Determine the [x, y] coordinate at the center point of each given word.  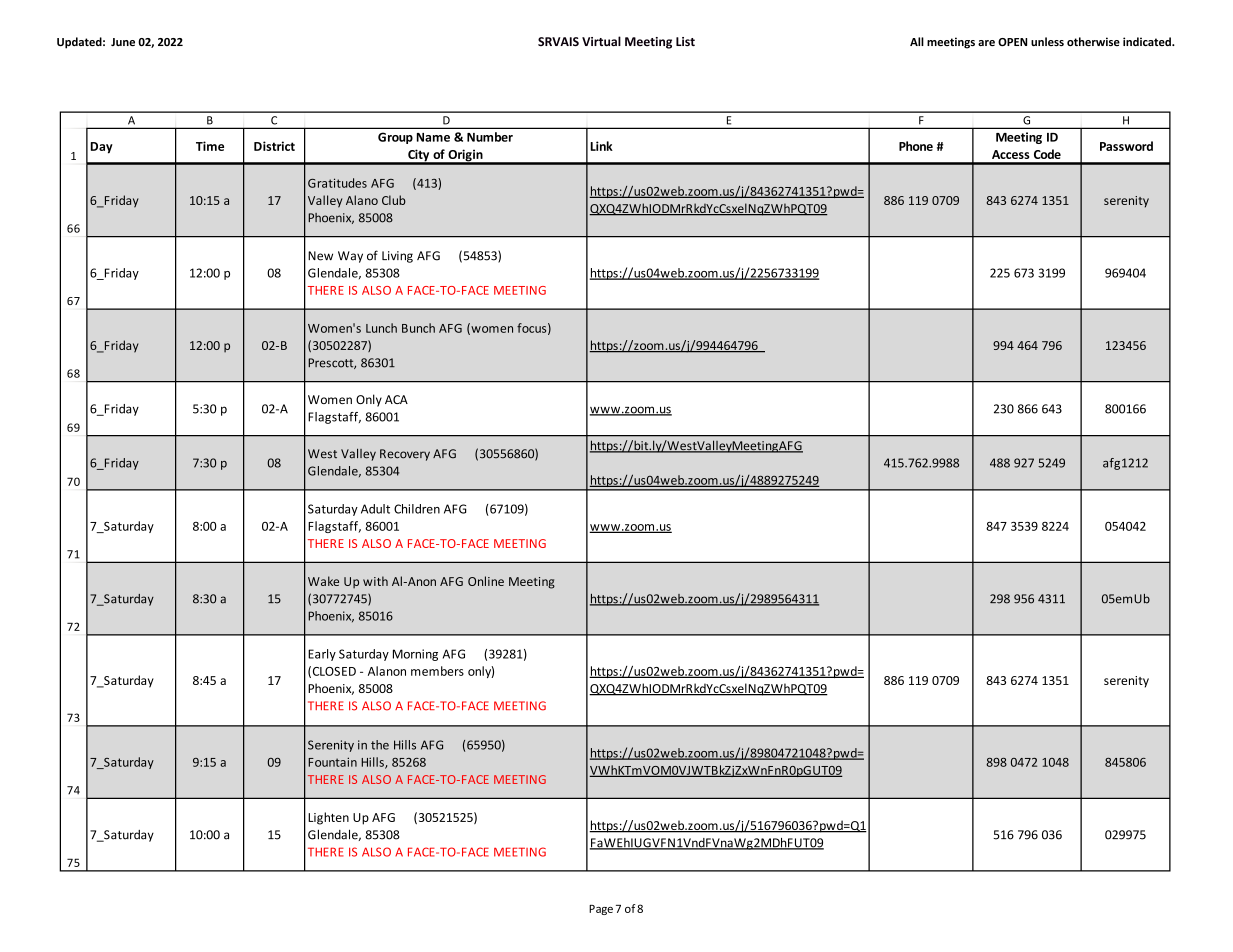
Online [486, 581]
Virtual [601, 41]
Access [1010, 154]
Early [322, 655]
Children [417, 509]
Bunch [418, 328]
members [437, 671]
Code [1047, 154]
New [320, 256]
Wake [323, 581]
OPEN [1012, 42]
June [123, 42]
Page [601, 910]
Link [601, 146]
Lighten [328, 818]
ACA [396, 399]
